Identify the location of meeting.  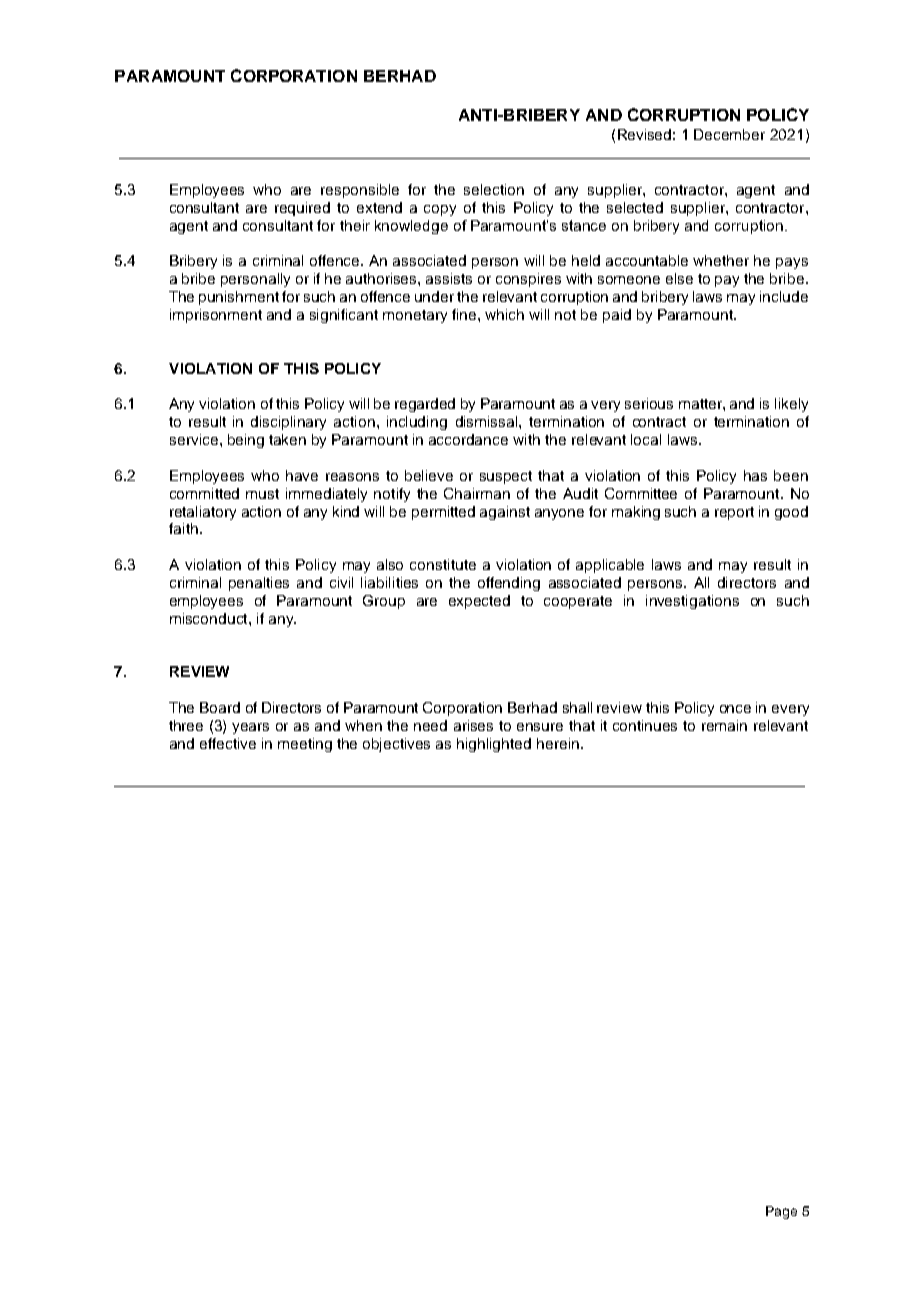
(305, 745).
